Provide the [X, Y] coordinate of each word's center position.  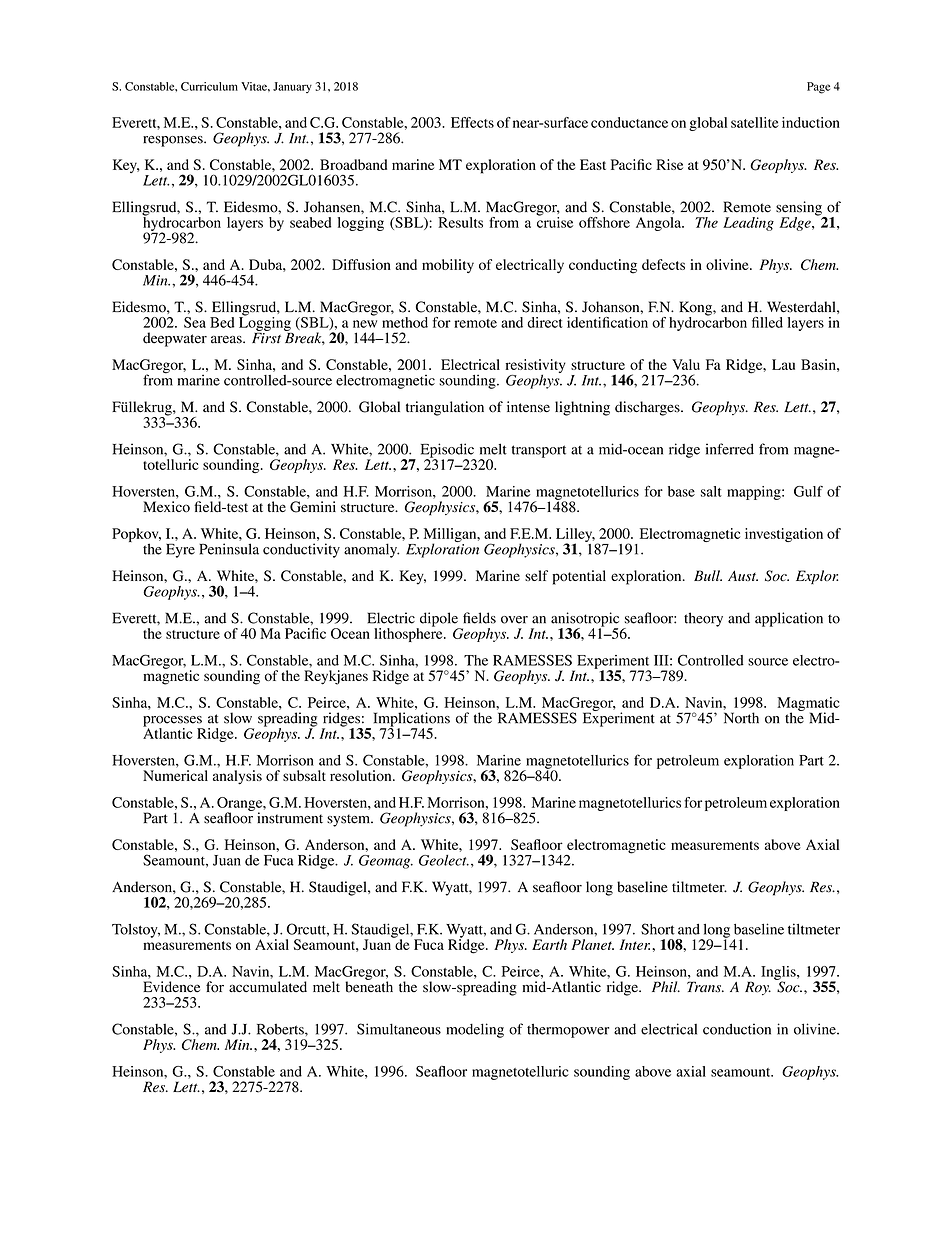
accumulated [268, 987]
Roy [758, 988]
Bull [708, 575]
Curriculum [209, 86]
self [536, 575]
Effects [472, 122]
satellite [755, 122]
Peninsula [229, 549]
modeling [475, 1030]
